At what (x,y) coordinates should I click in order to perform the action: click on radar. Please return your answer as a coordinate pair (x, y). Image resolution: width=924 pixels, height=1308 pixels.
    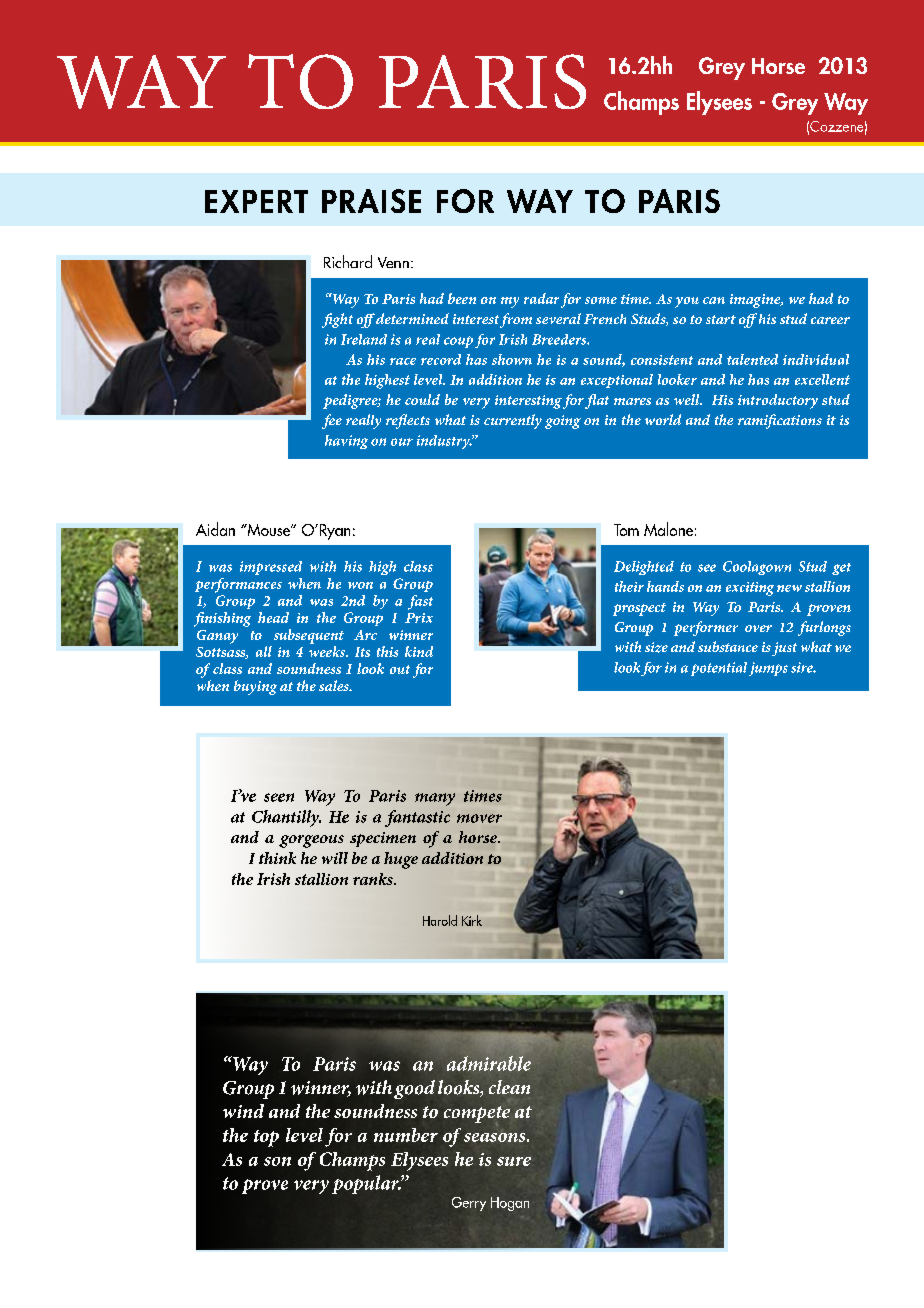
    Looking at the image, I should click on (541, 298).
